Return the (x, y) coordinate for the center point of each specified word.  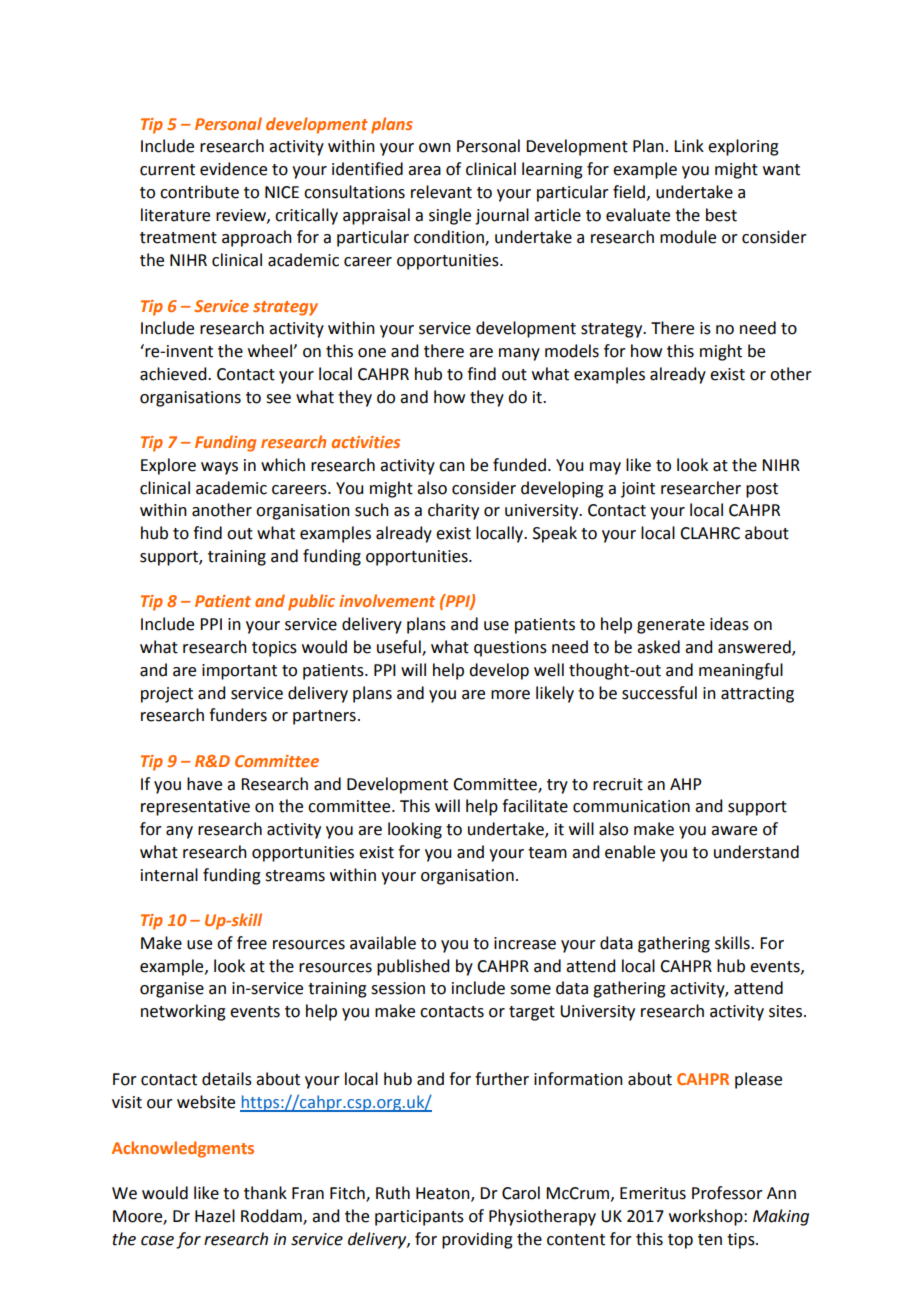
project (167, 695)
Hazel (215, 1216)
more (510, 695)
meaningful (741, 671)
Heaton (444, 1194)
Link (689, 145)
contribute (199, 192)
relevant (441, 192)
